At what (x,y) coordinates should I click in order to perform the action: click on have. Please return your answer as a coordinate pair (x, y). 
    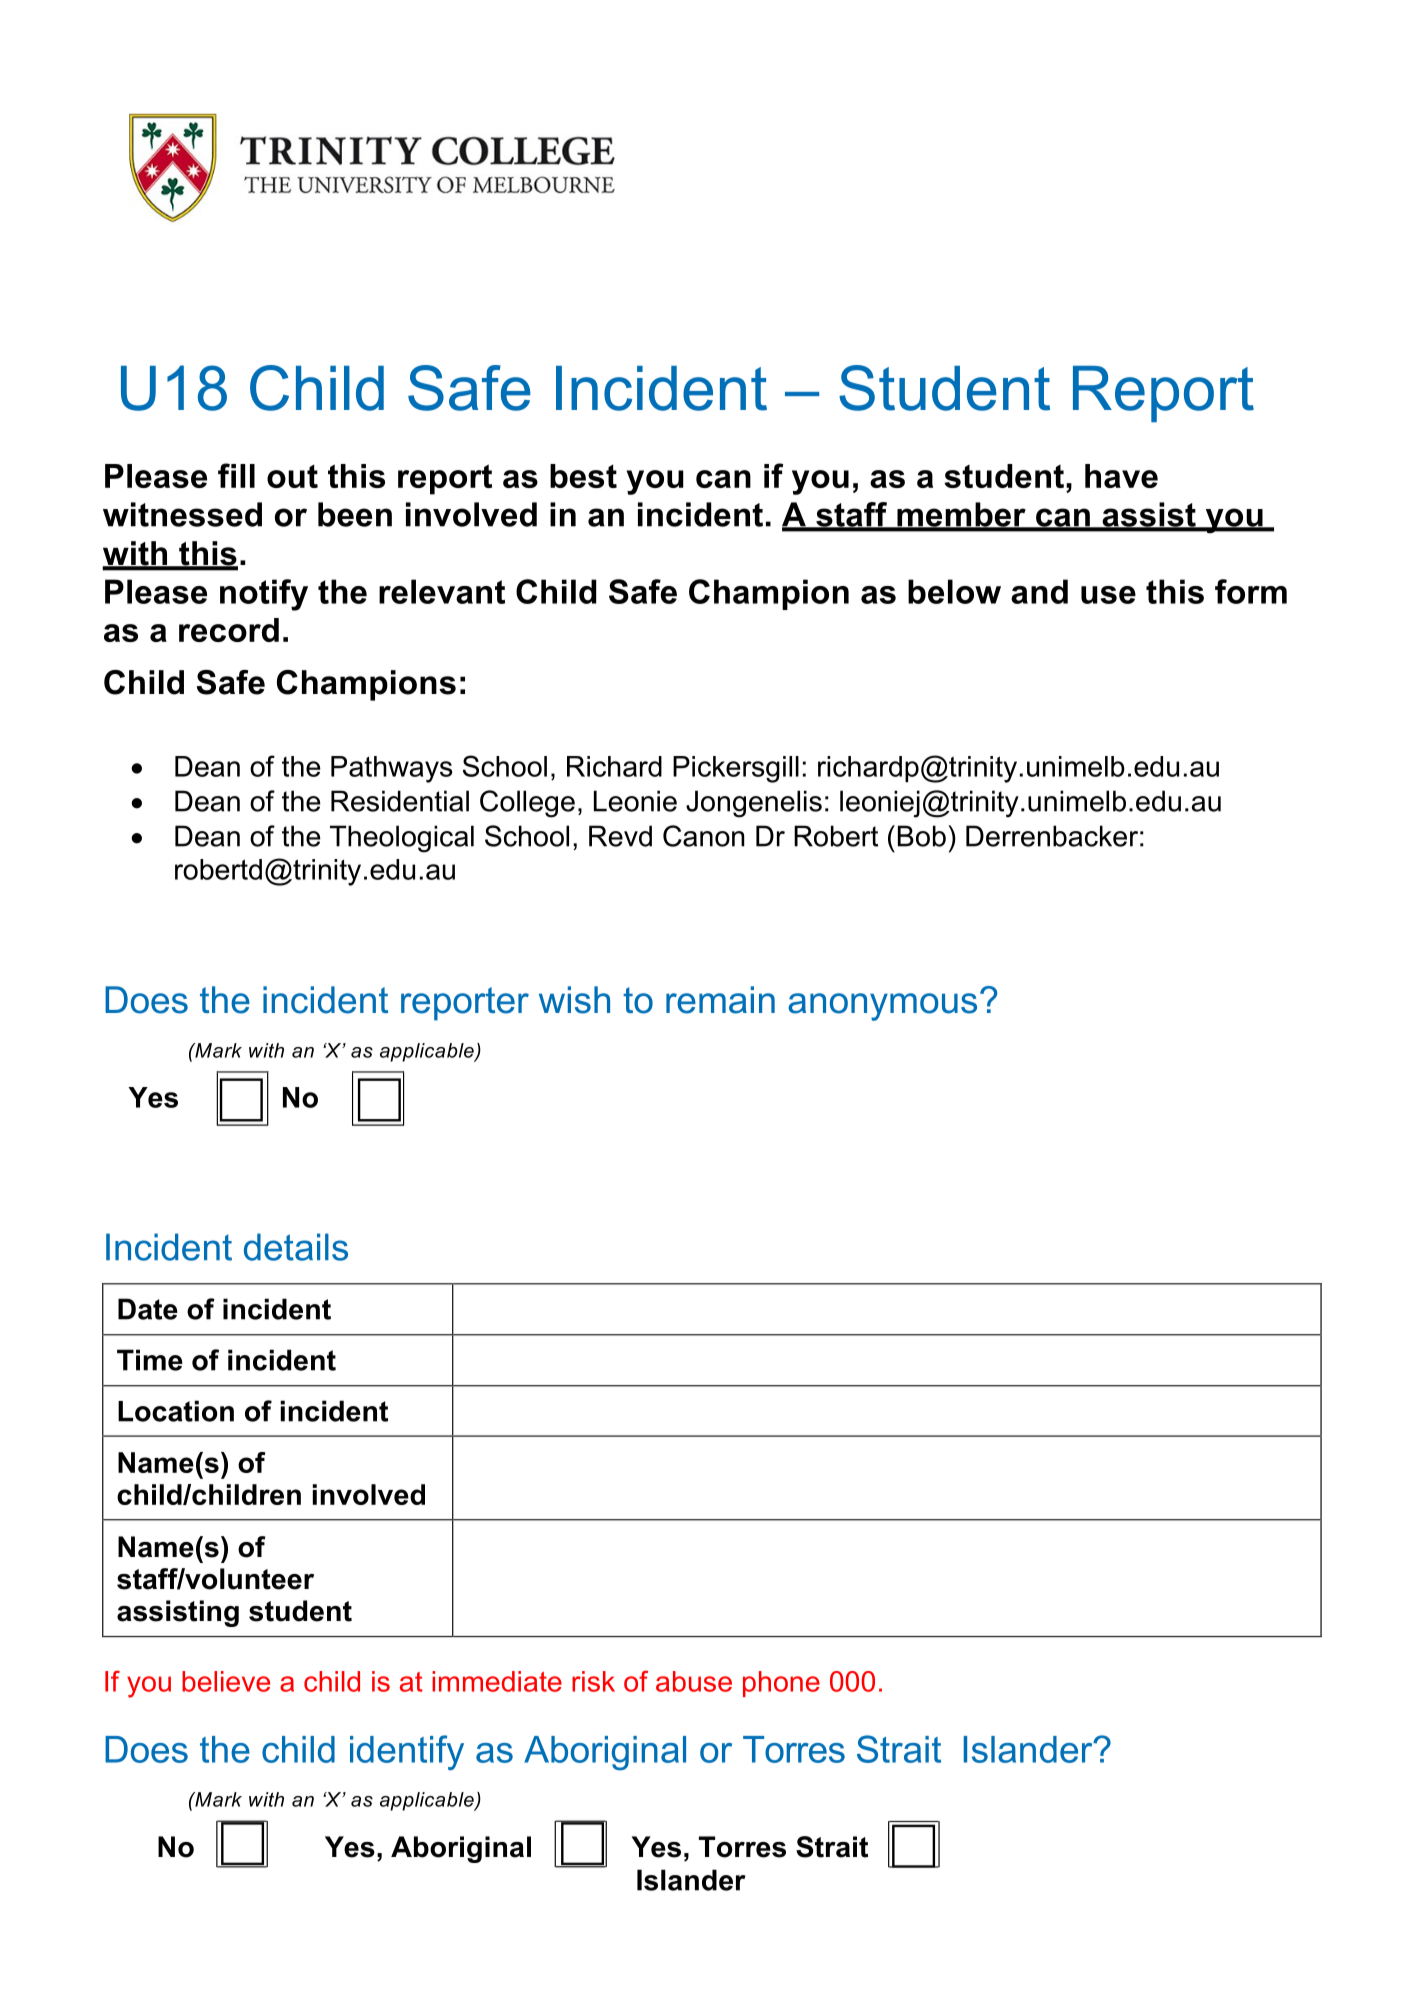
    Looking at the image, I should click on (1121, 476).
